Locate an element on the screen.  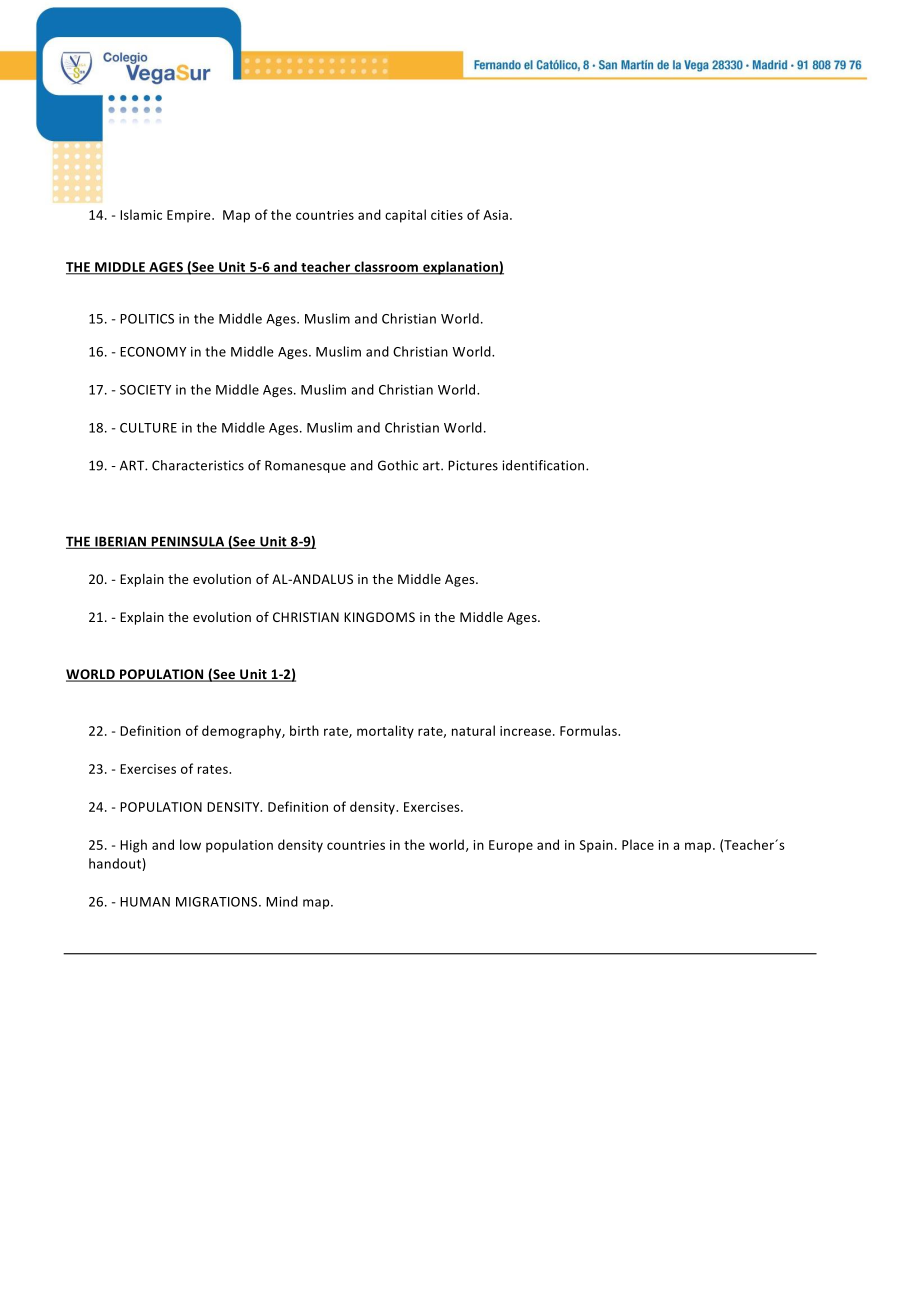
PENINSULA is located at coordinates (188, 542).
